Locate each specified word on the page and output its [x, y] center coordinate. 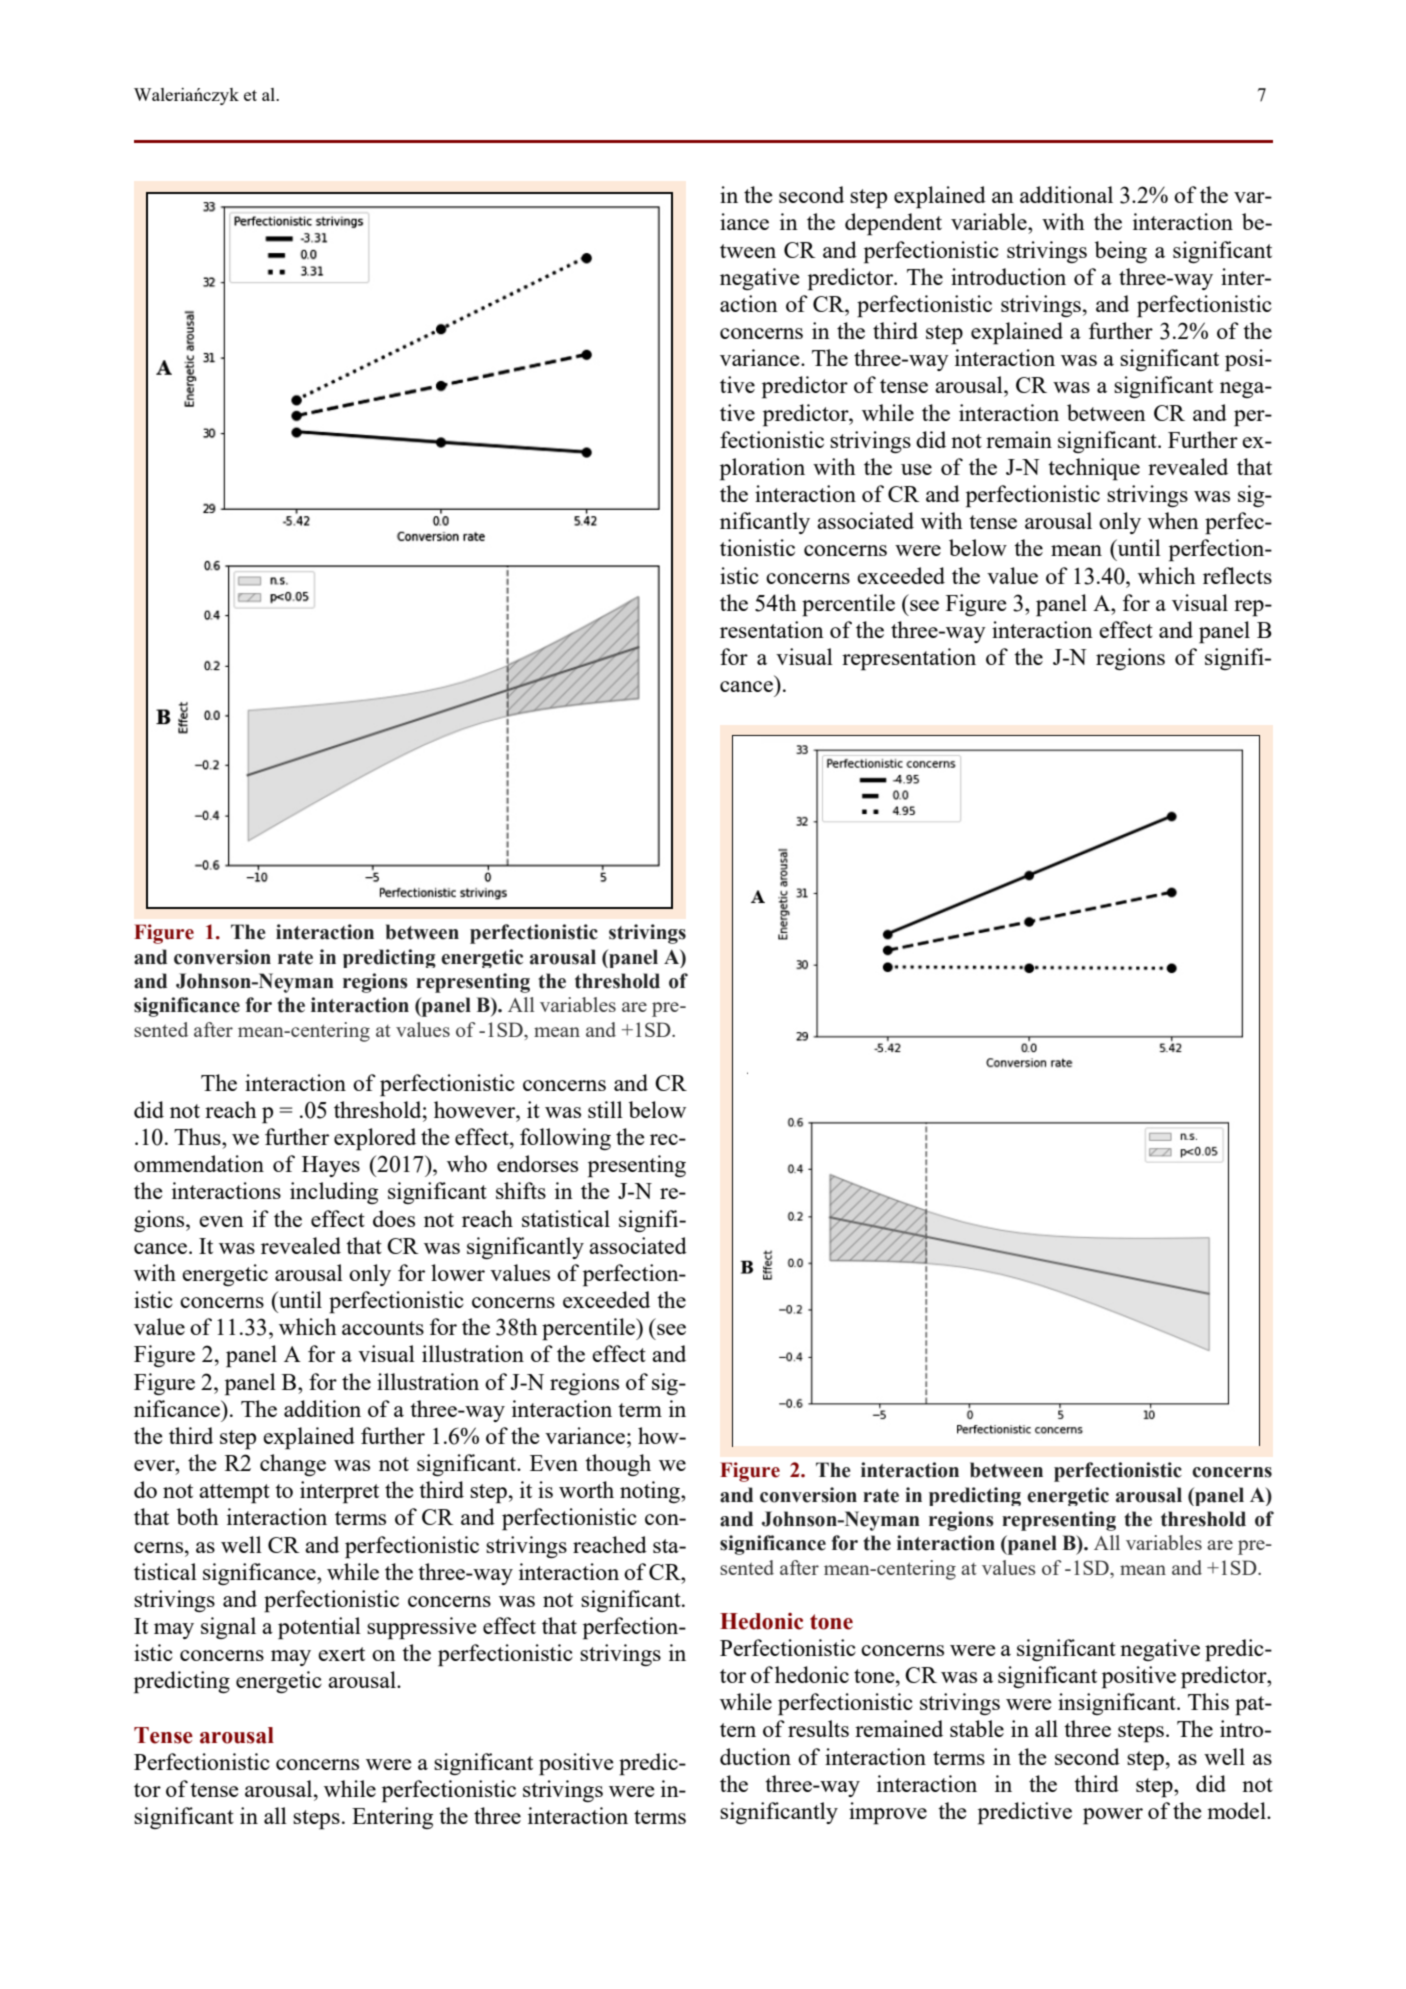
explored [375, 1139]
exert [341, 1654]
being [1121, 252]
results [818, 1728]
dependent [893, 224]
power [1113, 1816]
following [565, 1139]
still [605, 1109]
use [916, 469]
